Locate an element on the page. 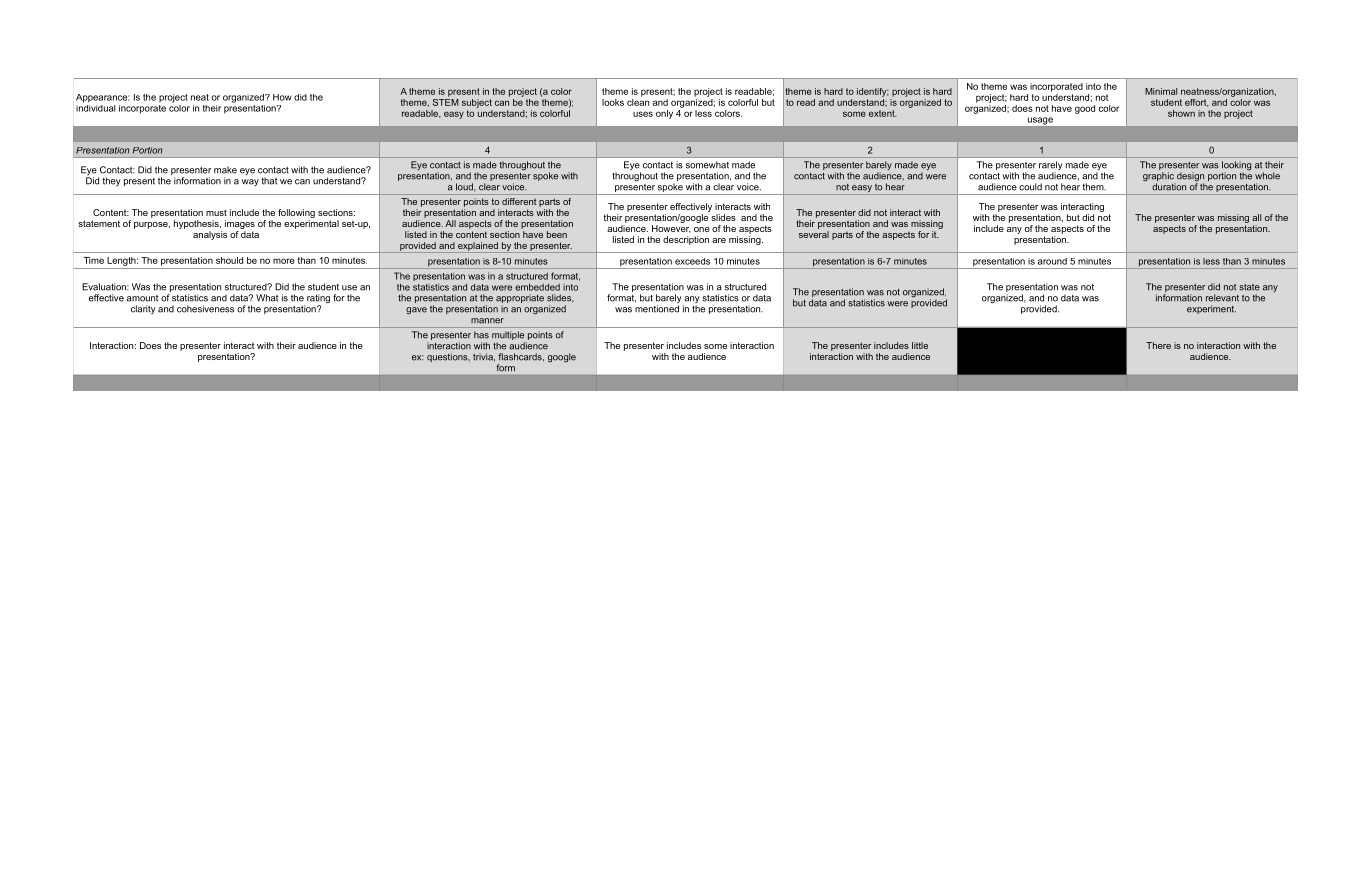 This document has height=896, width=1371. rating is located at coordinates (318, 300).
